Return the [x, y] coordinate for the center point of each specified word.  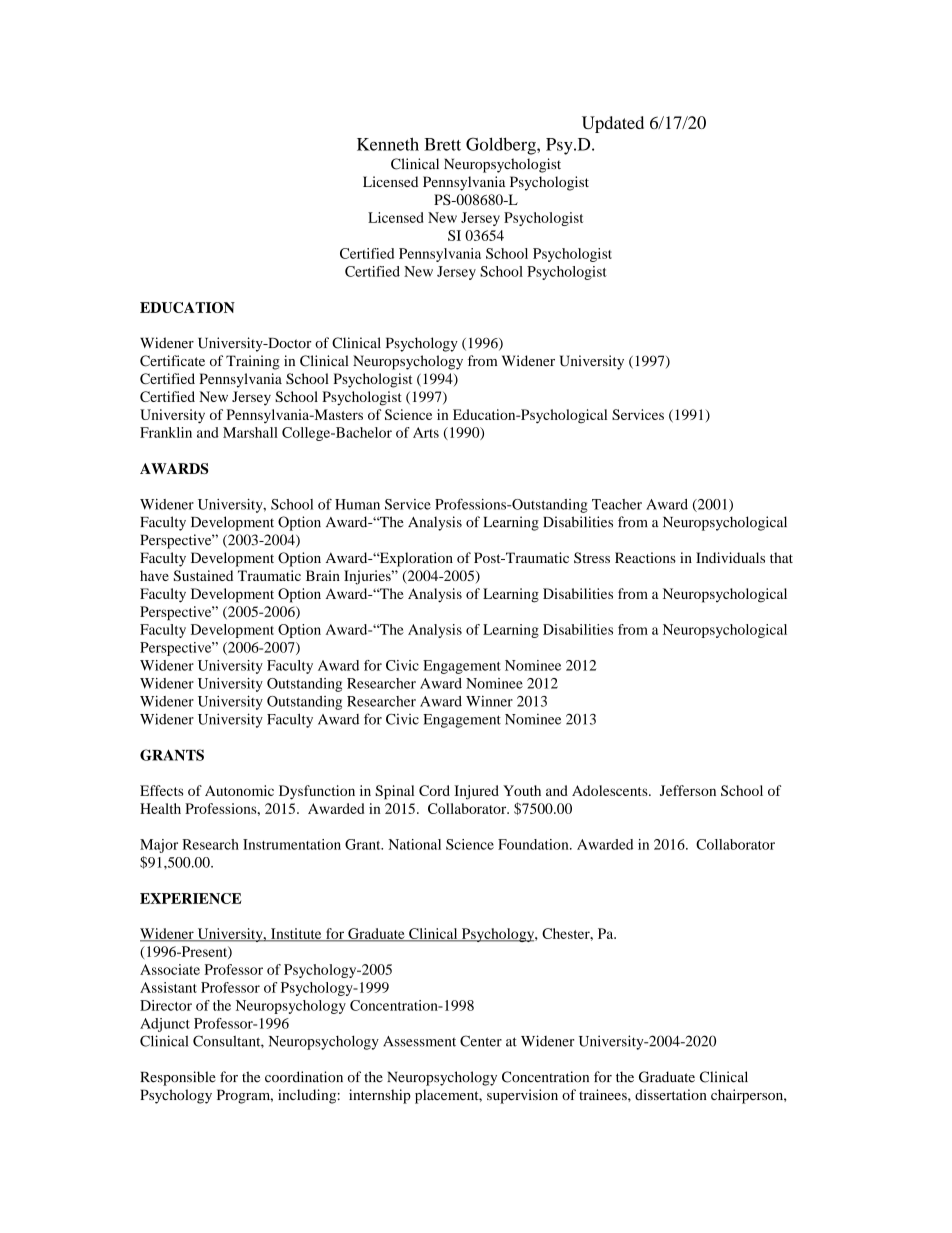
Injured [476, 792]
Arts [426, 432]
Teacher [617, 504]
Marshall [250, 432]
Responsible [178, 1078]
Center [481, 1041]
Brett [442, 144]
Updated [613, 124]
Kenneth [388, 144]
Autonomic [239, 790]
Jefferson [688, 790]
